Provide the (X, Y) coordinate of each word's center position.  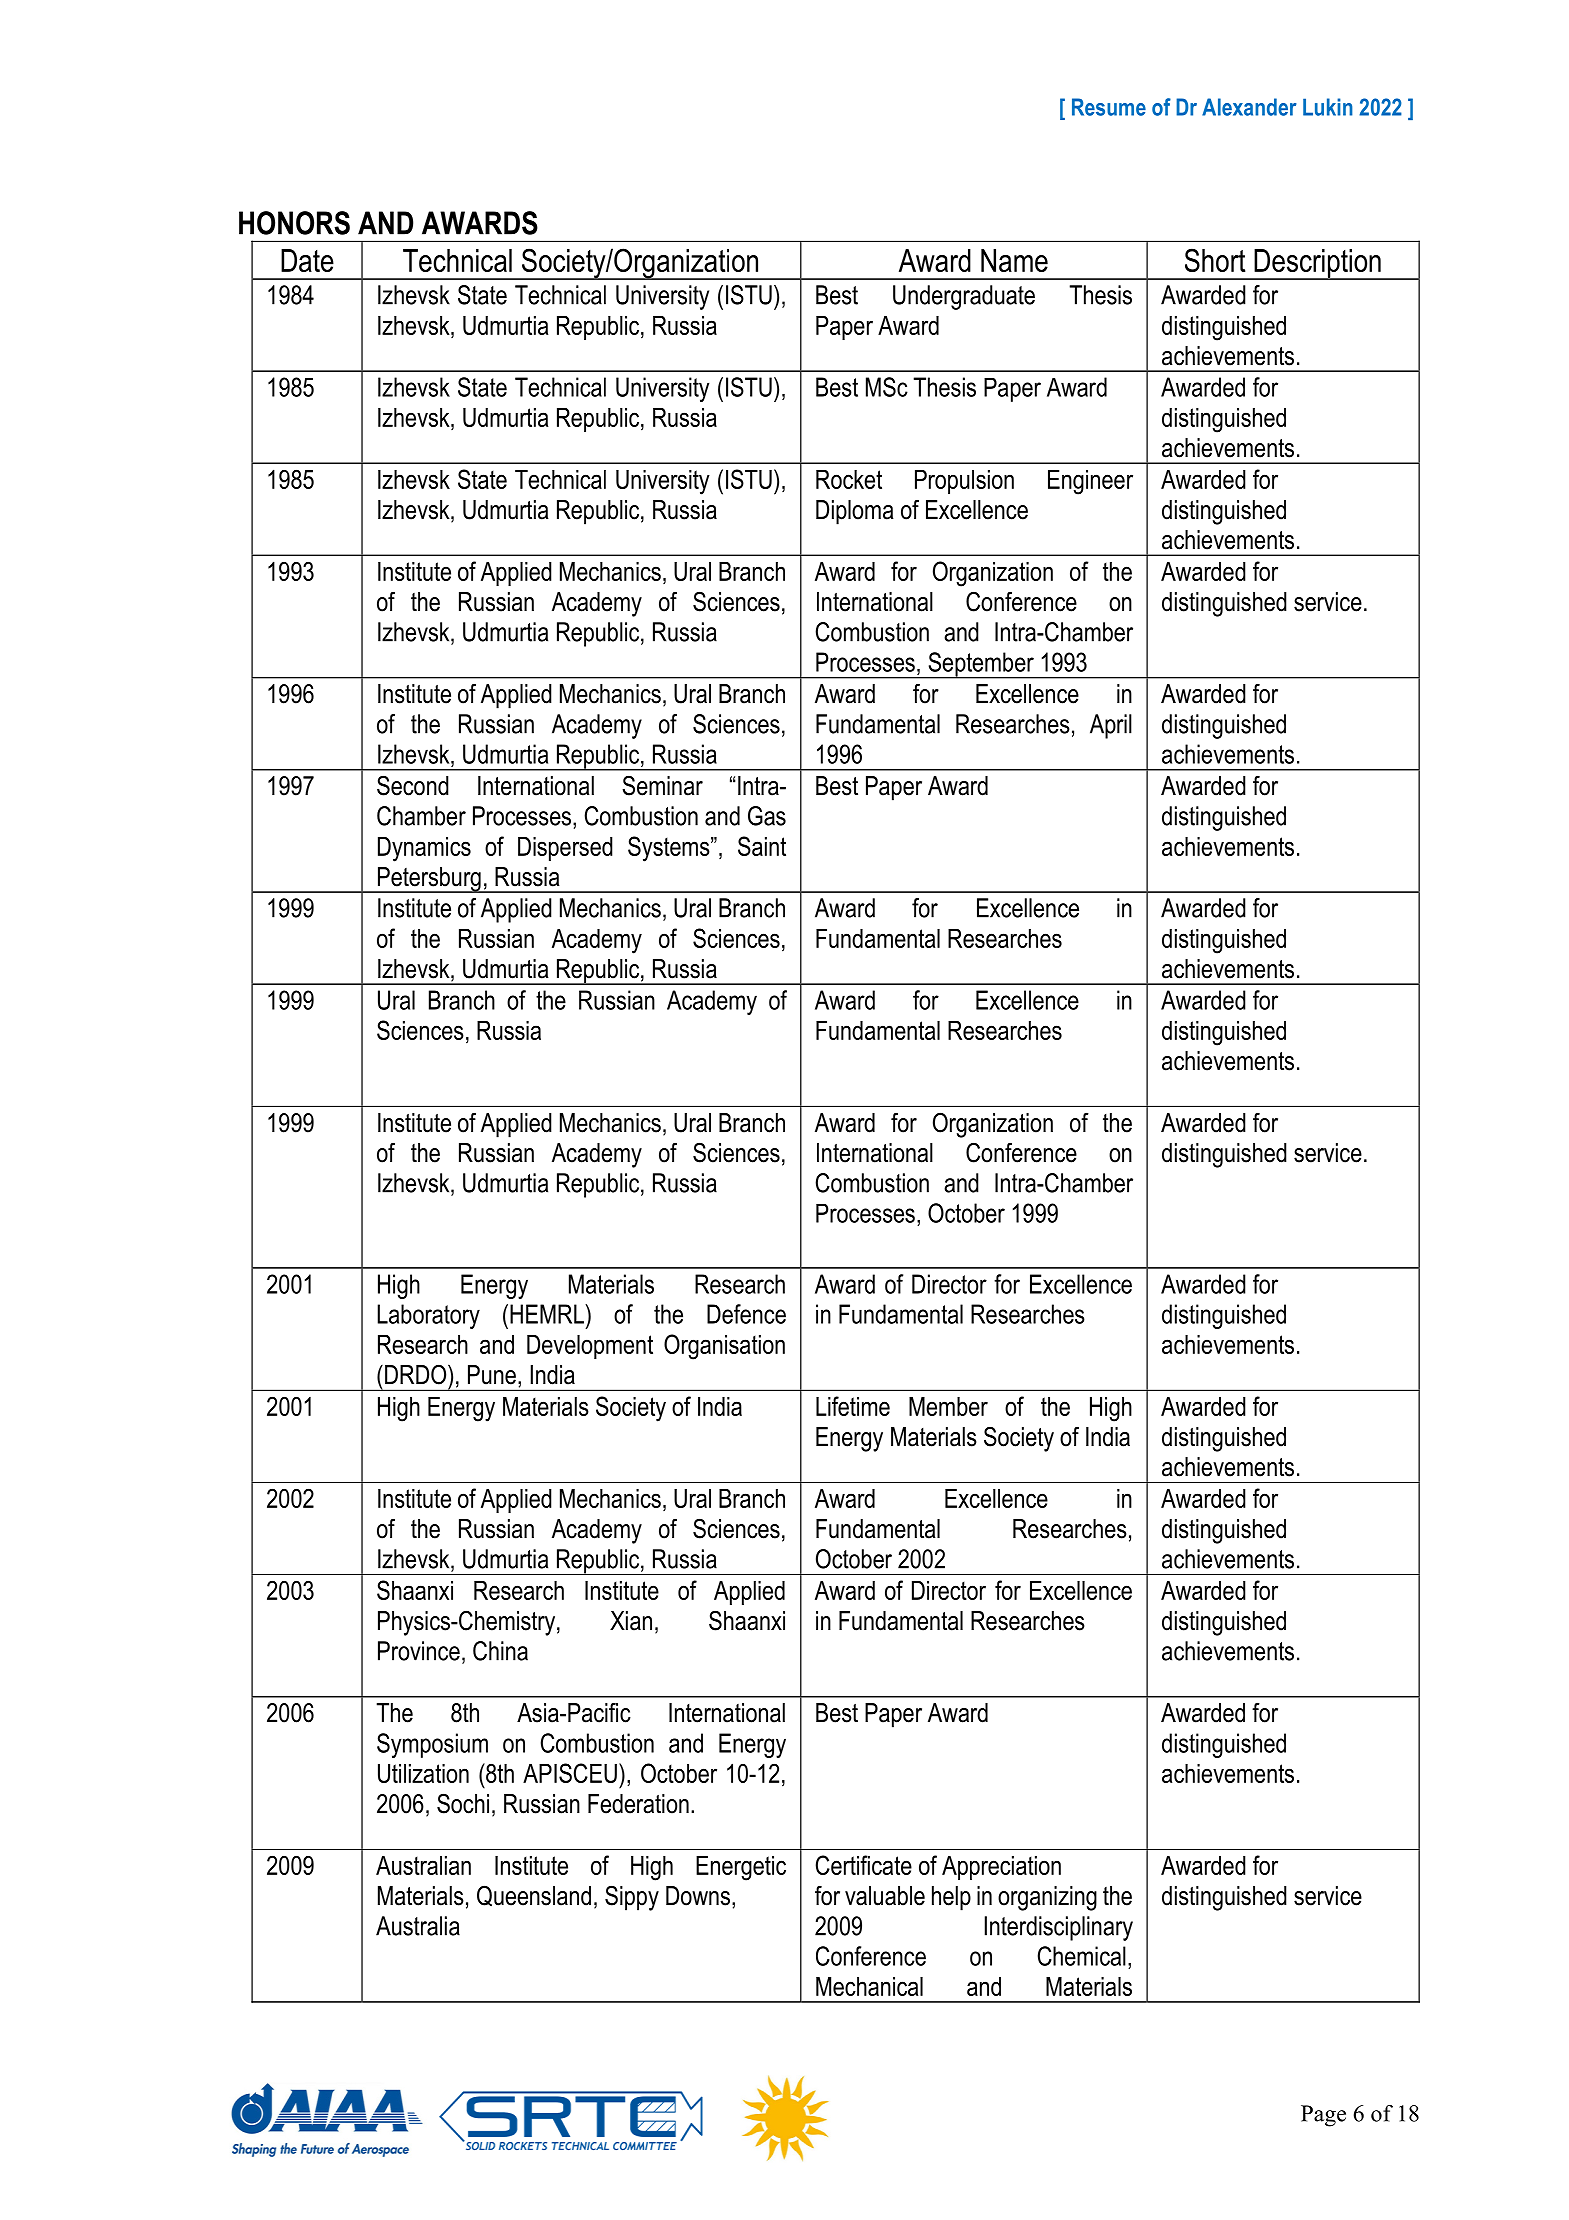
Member (948, 1406)
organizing (1047, 1898)
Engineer (1090, 482)
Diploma (855, 512)
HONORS (294, 223)
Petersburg (429, 880)
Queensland (534, 1896)
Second (413, 785)
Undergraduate (964, 297)
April (1111, 726)
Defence (746, 1314)
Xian (631, 1621)
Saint (762, 846)
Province (419, 1651)
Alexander (1249, 107)
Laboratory (428, 1316)
